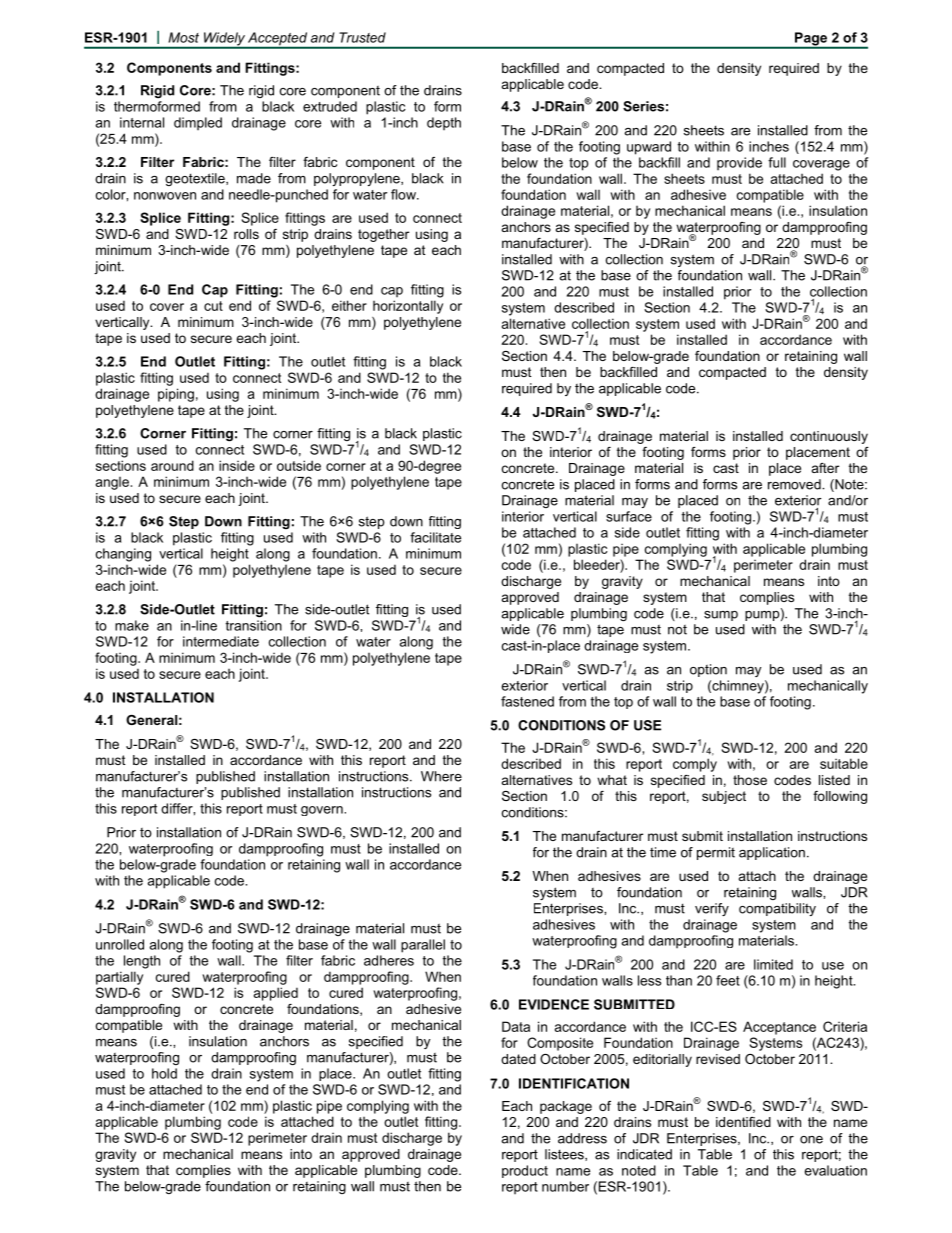 This image has height=1233, width=952. Describe the element at coordinates (221, 641) in the image. I see `intermediate` at that location.
